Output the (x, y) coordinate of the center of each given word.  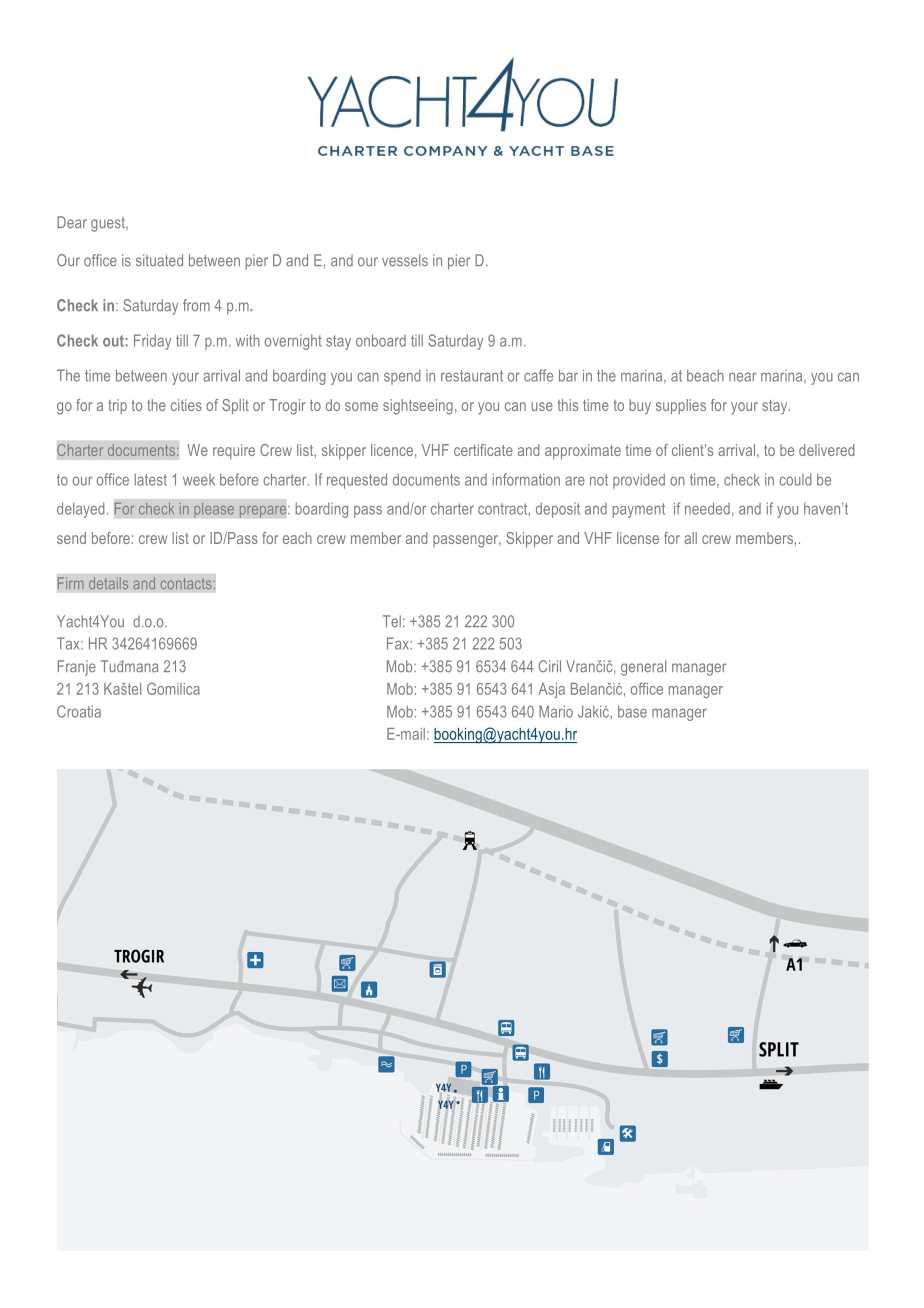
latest (150, 479)
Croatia (79, 711)
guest (109, 224)
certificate (483, 450)
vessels (405, 260)
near (742, 377)
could (795, 479)
